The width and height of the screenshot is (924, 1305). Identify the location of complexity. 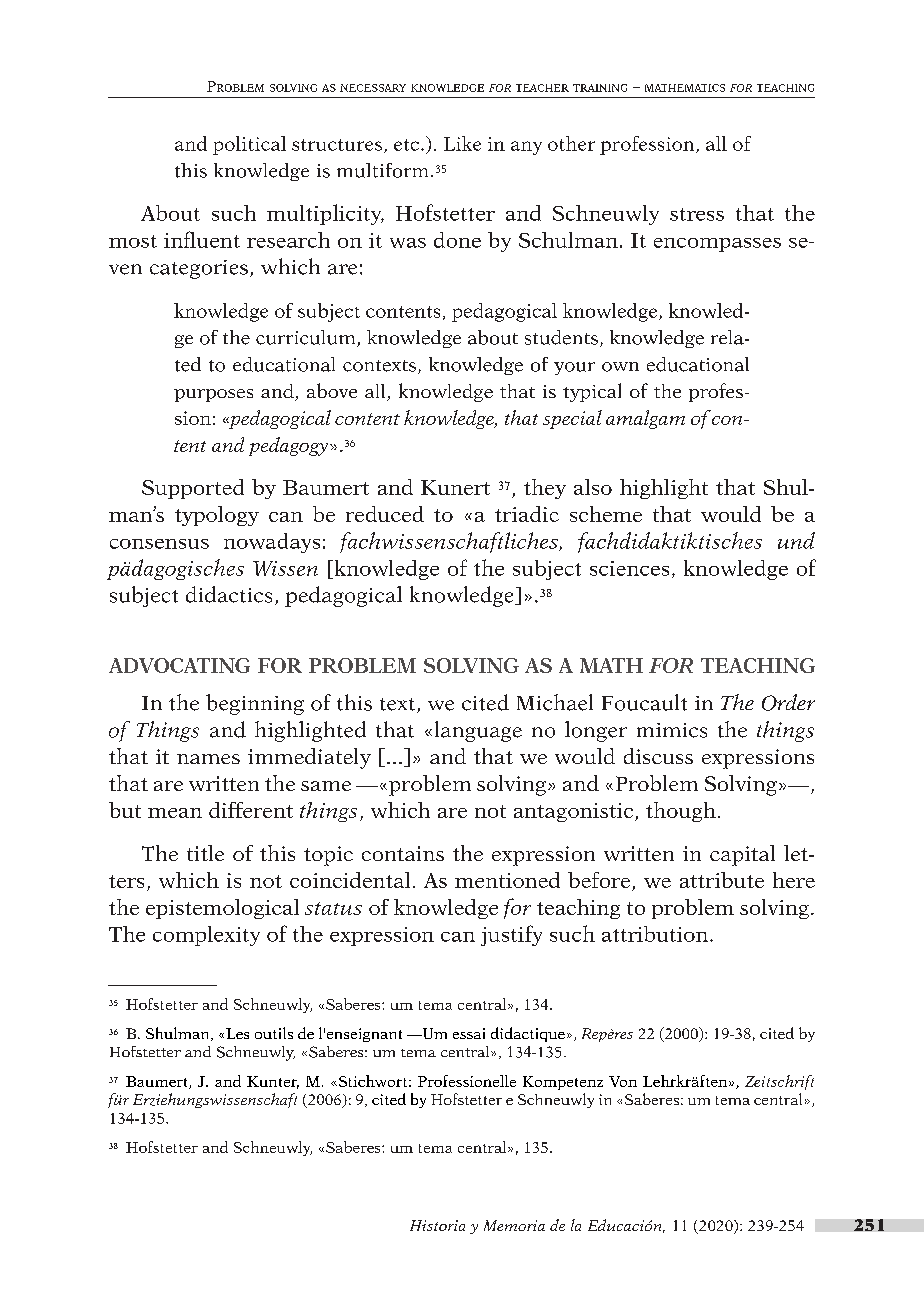
(206, 936).
